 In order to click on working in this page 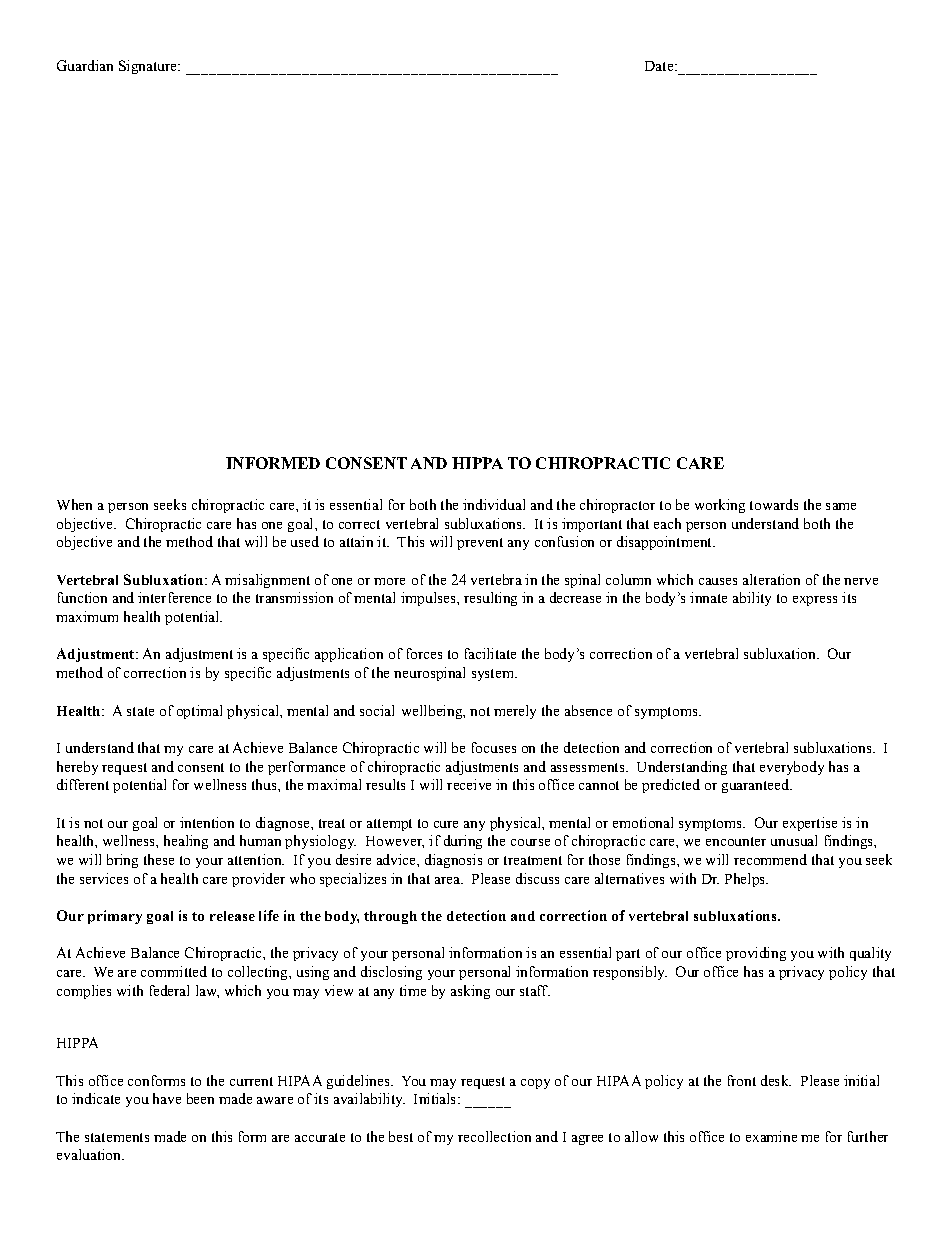, I will do `click(720, 506)`.
